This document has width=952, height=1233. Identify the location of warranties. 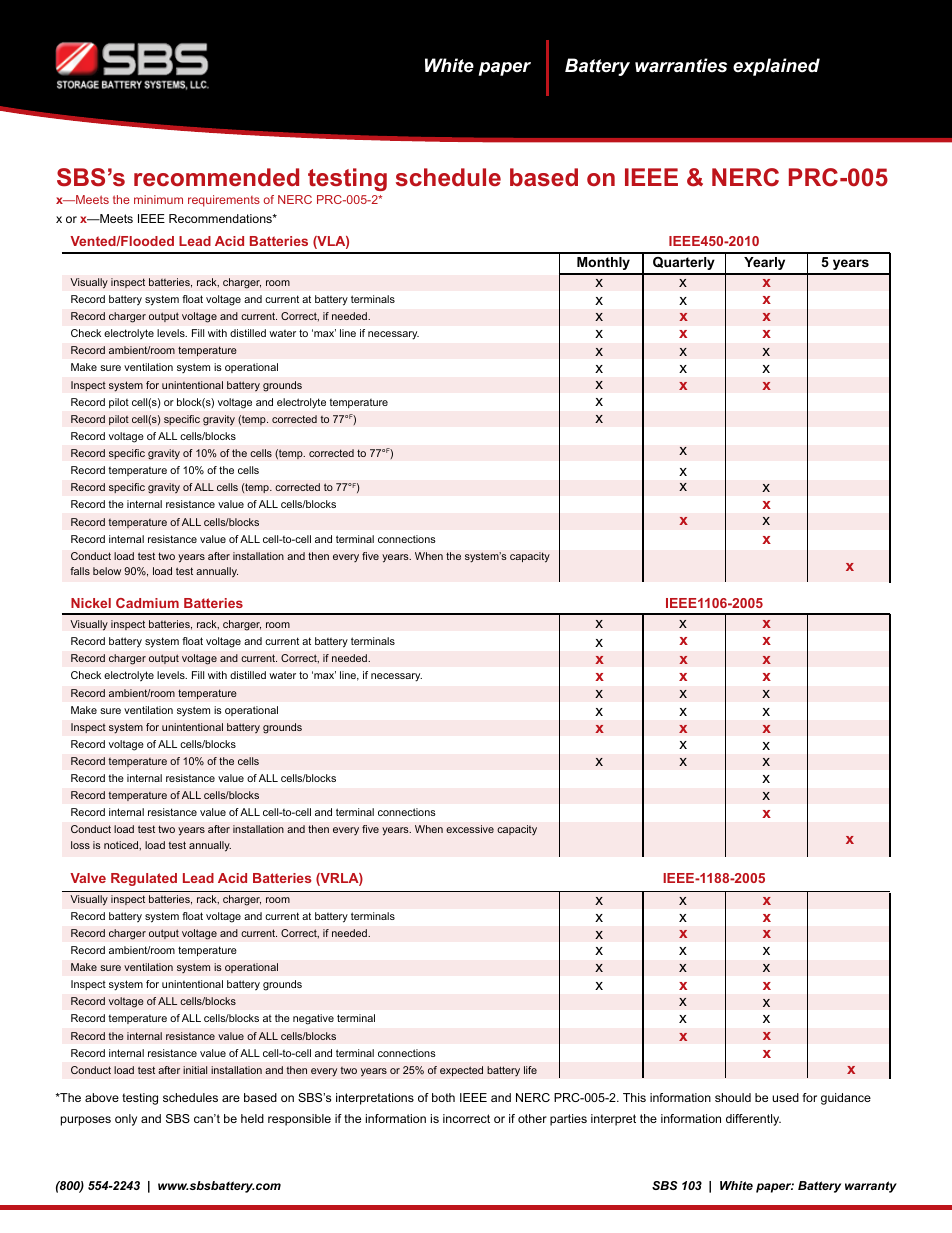
(681, 65).
